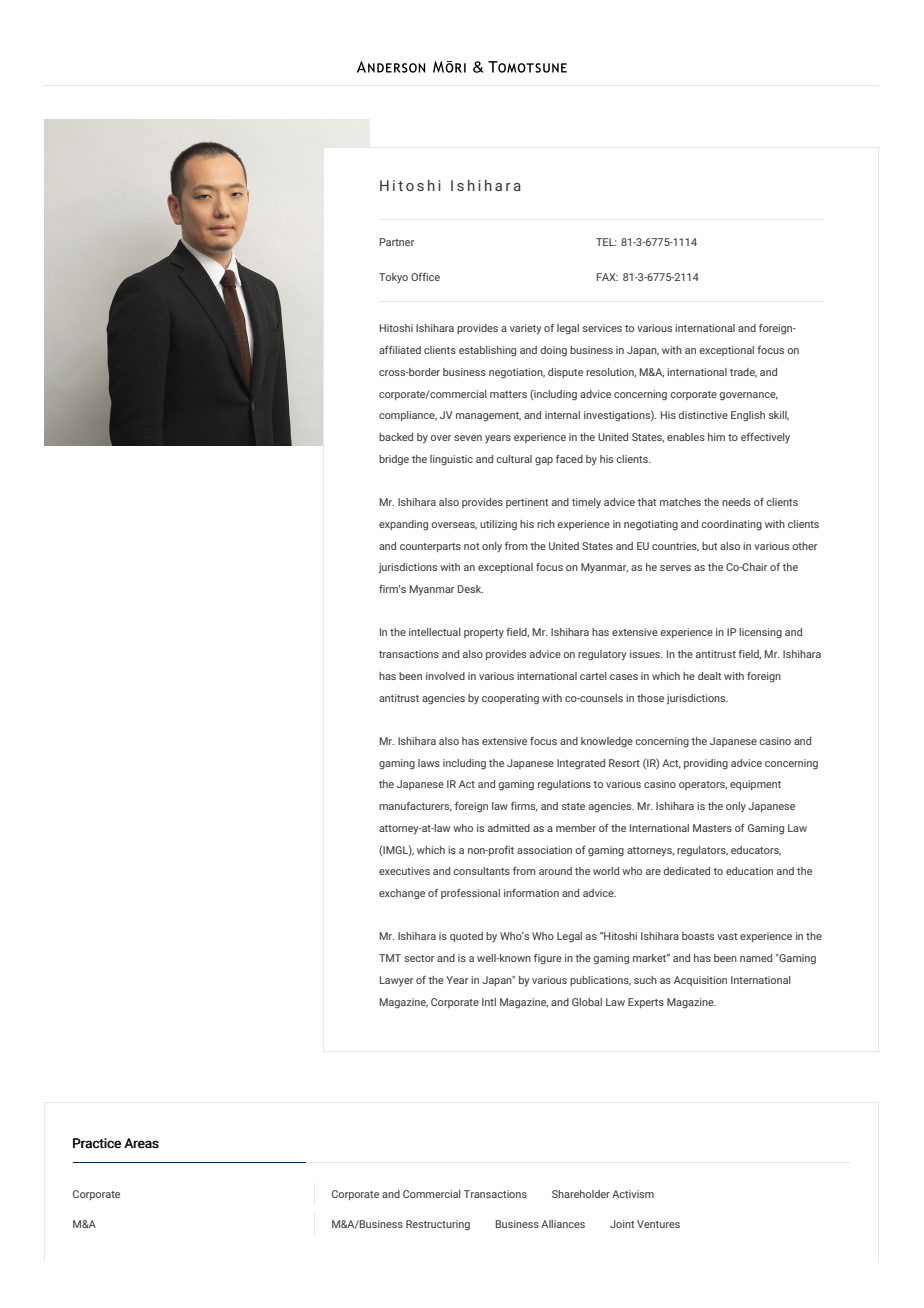 Image resolution: width=924 pixels, height=1308 pixels. Describe the element at coordinates (675, 568) in the screenshot. I see `serves` at that location.
